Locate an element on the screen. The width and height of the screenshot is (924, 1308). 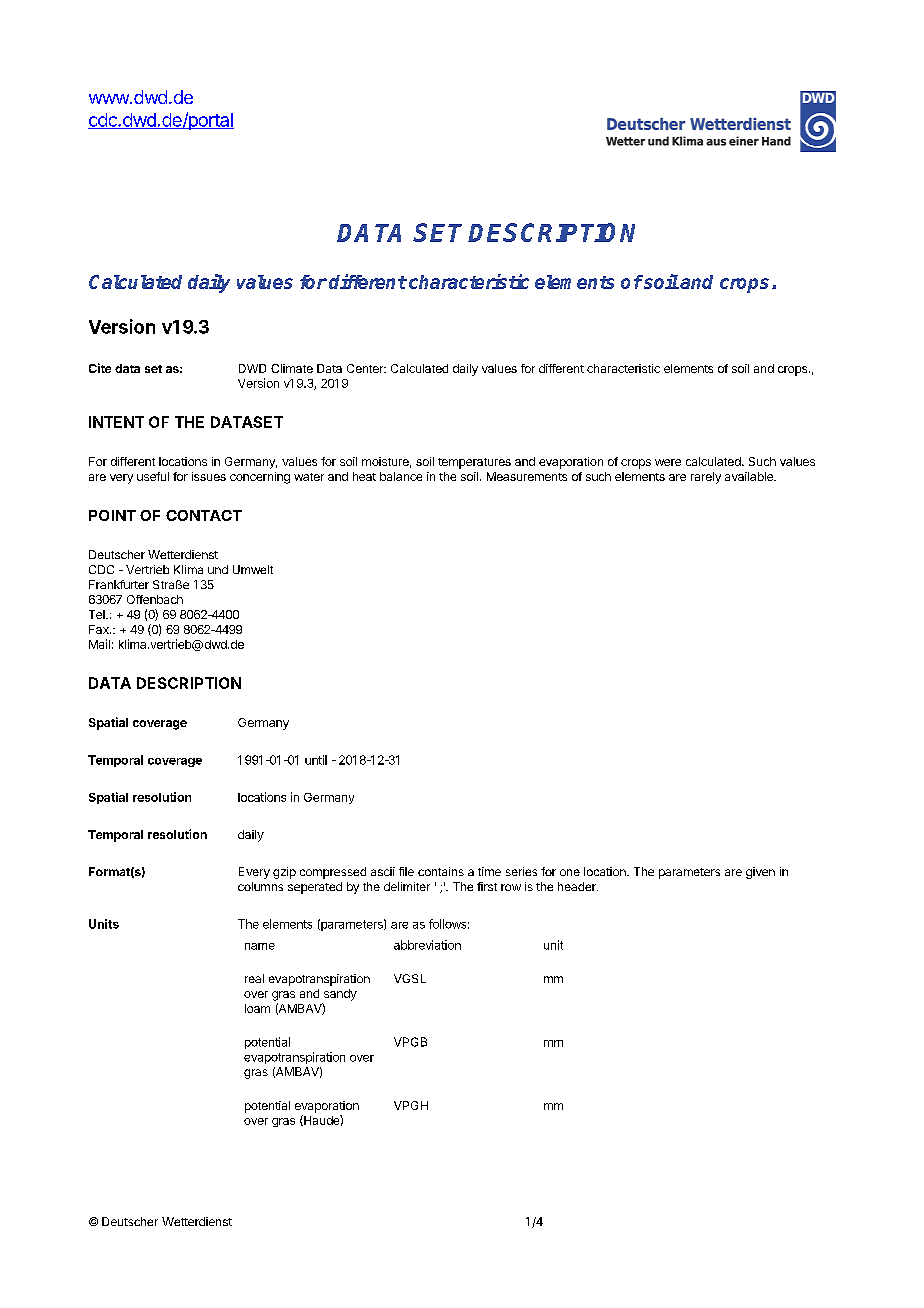
Cite is located at coordinates (100, 368).
